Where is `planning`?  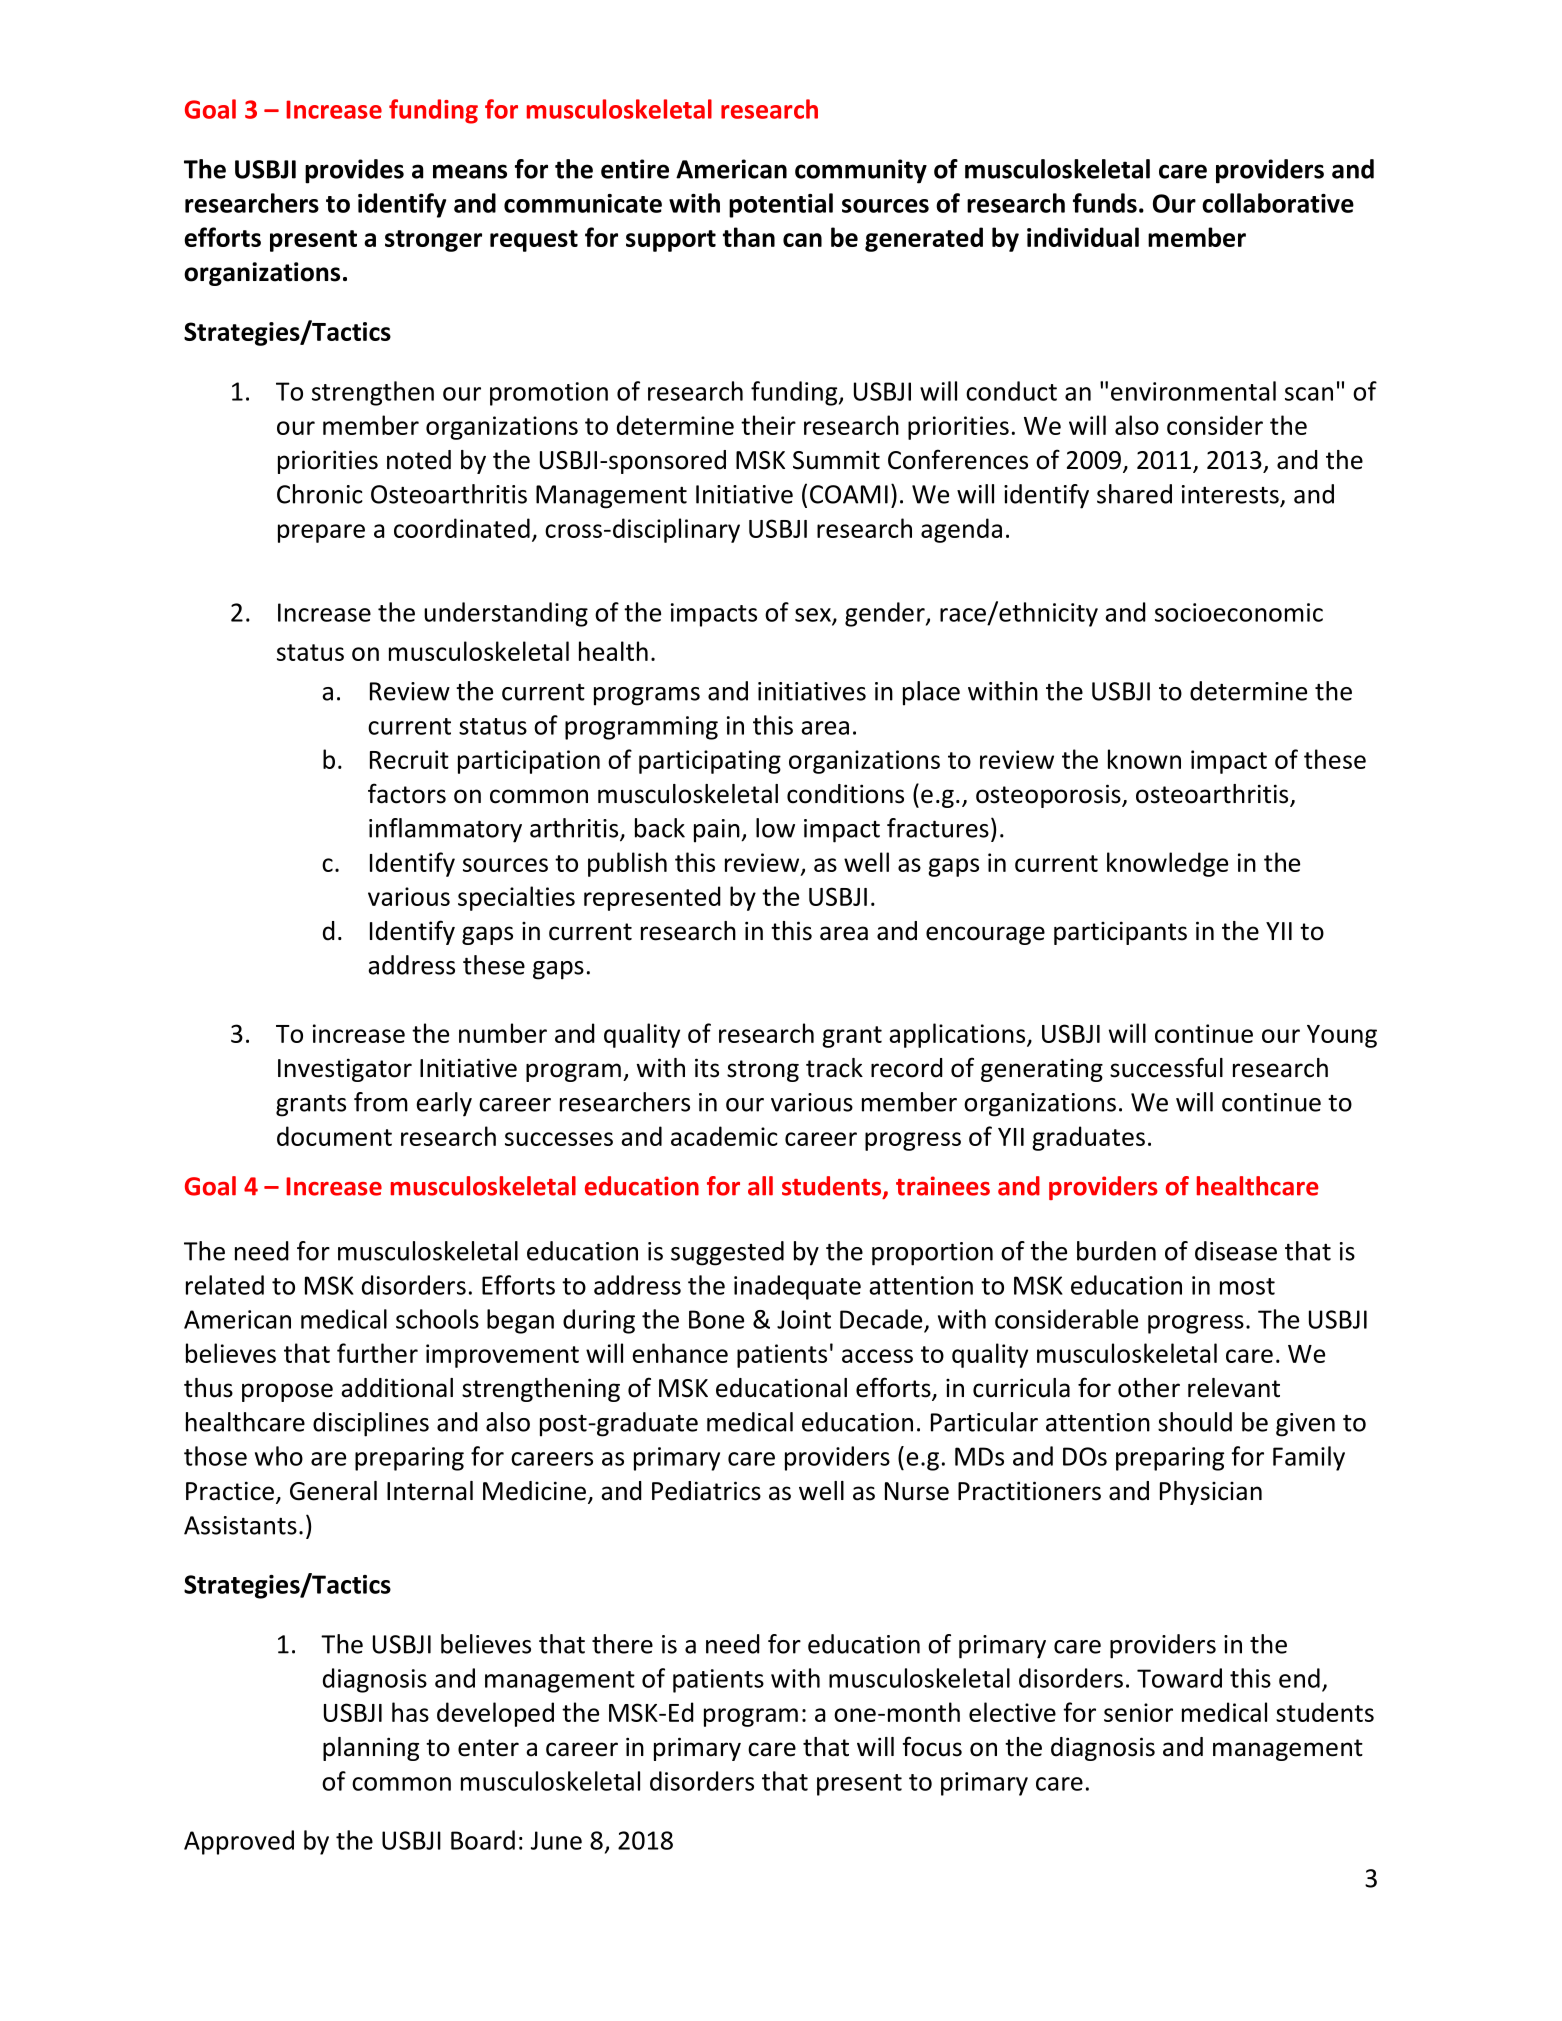 planning is located at coordinates (371, 1749).
